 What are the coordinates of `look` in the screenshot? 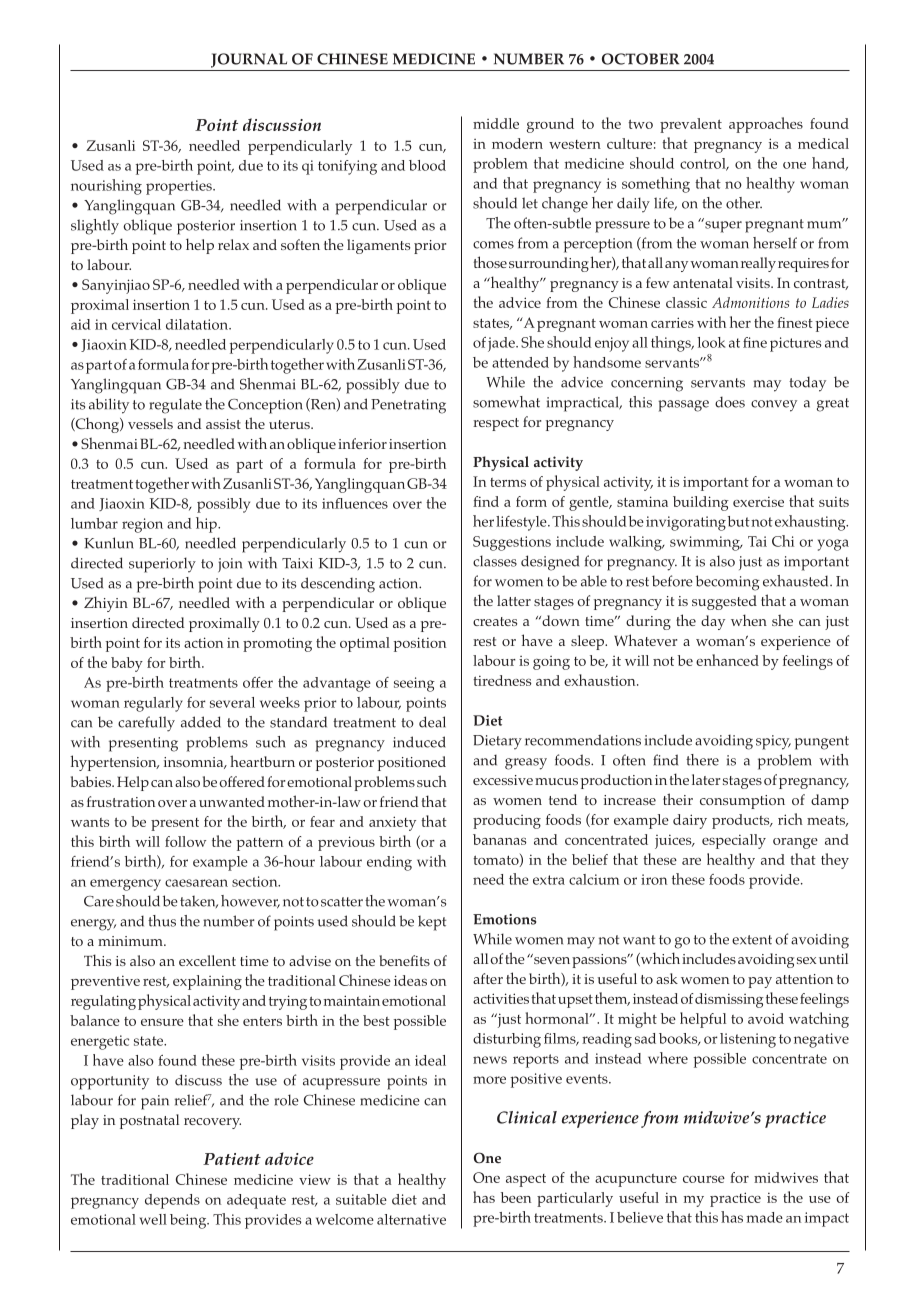 It's located at (712, 342).
